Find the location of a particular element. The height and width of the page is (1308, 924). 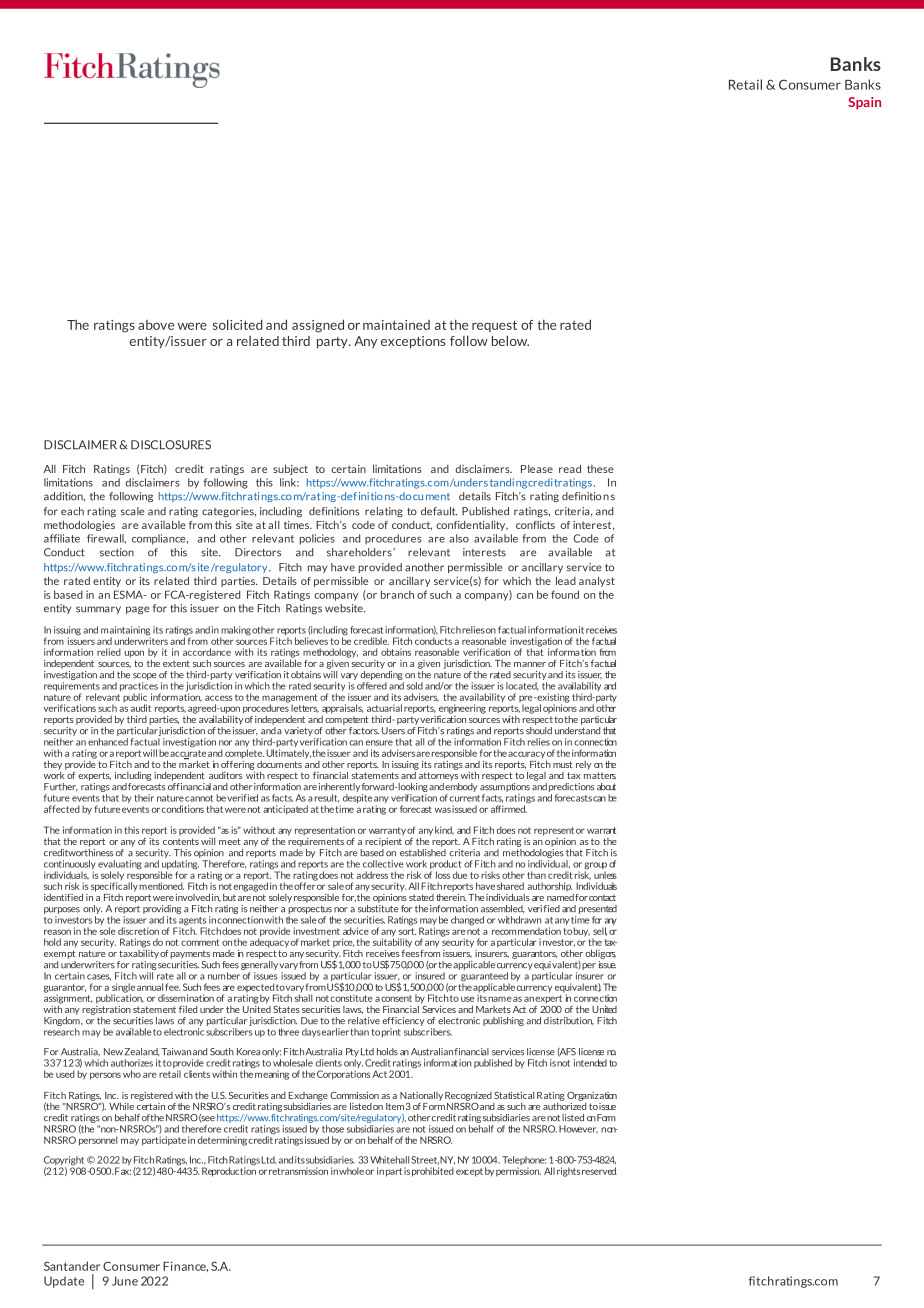

June is located at coordinates (125, 1281).
